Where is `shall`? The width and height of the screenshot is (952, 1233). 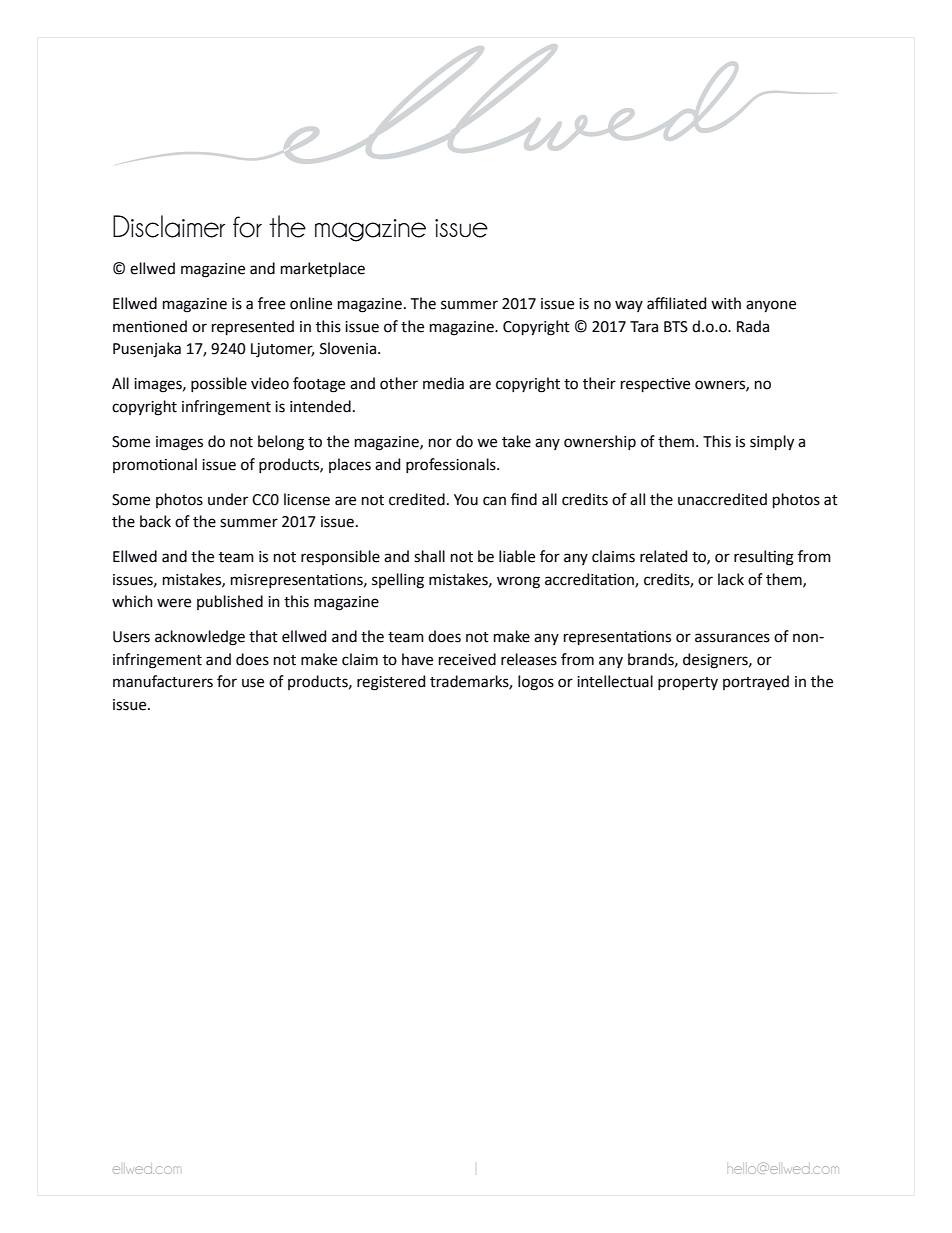 shall is located at coordinates (429, 556).
